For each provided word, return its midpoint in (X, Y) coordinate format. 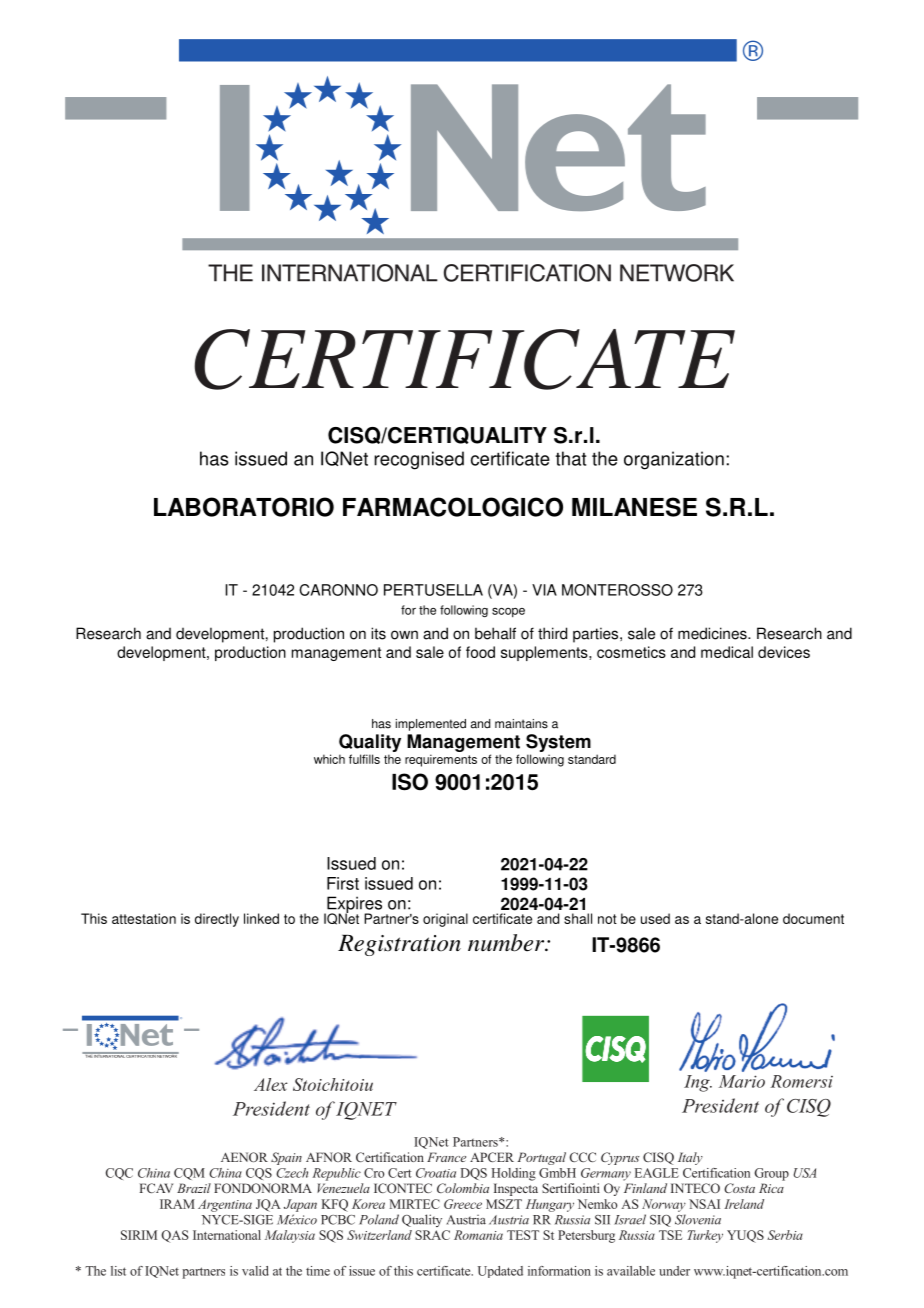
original (445, 920)
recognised (419, 460)
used (655, 918)
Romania (478, 1235)
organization (674, 460)
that (571, 458)
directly (217, 920)
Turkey (705, 1236)
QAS (175, 1236)
